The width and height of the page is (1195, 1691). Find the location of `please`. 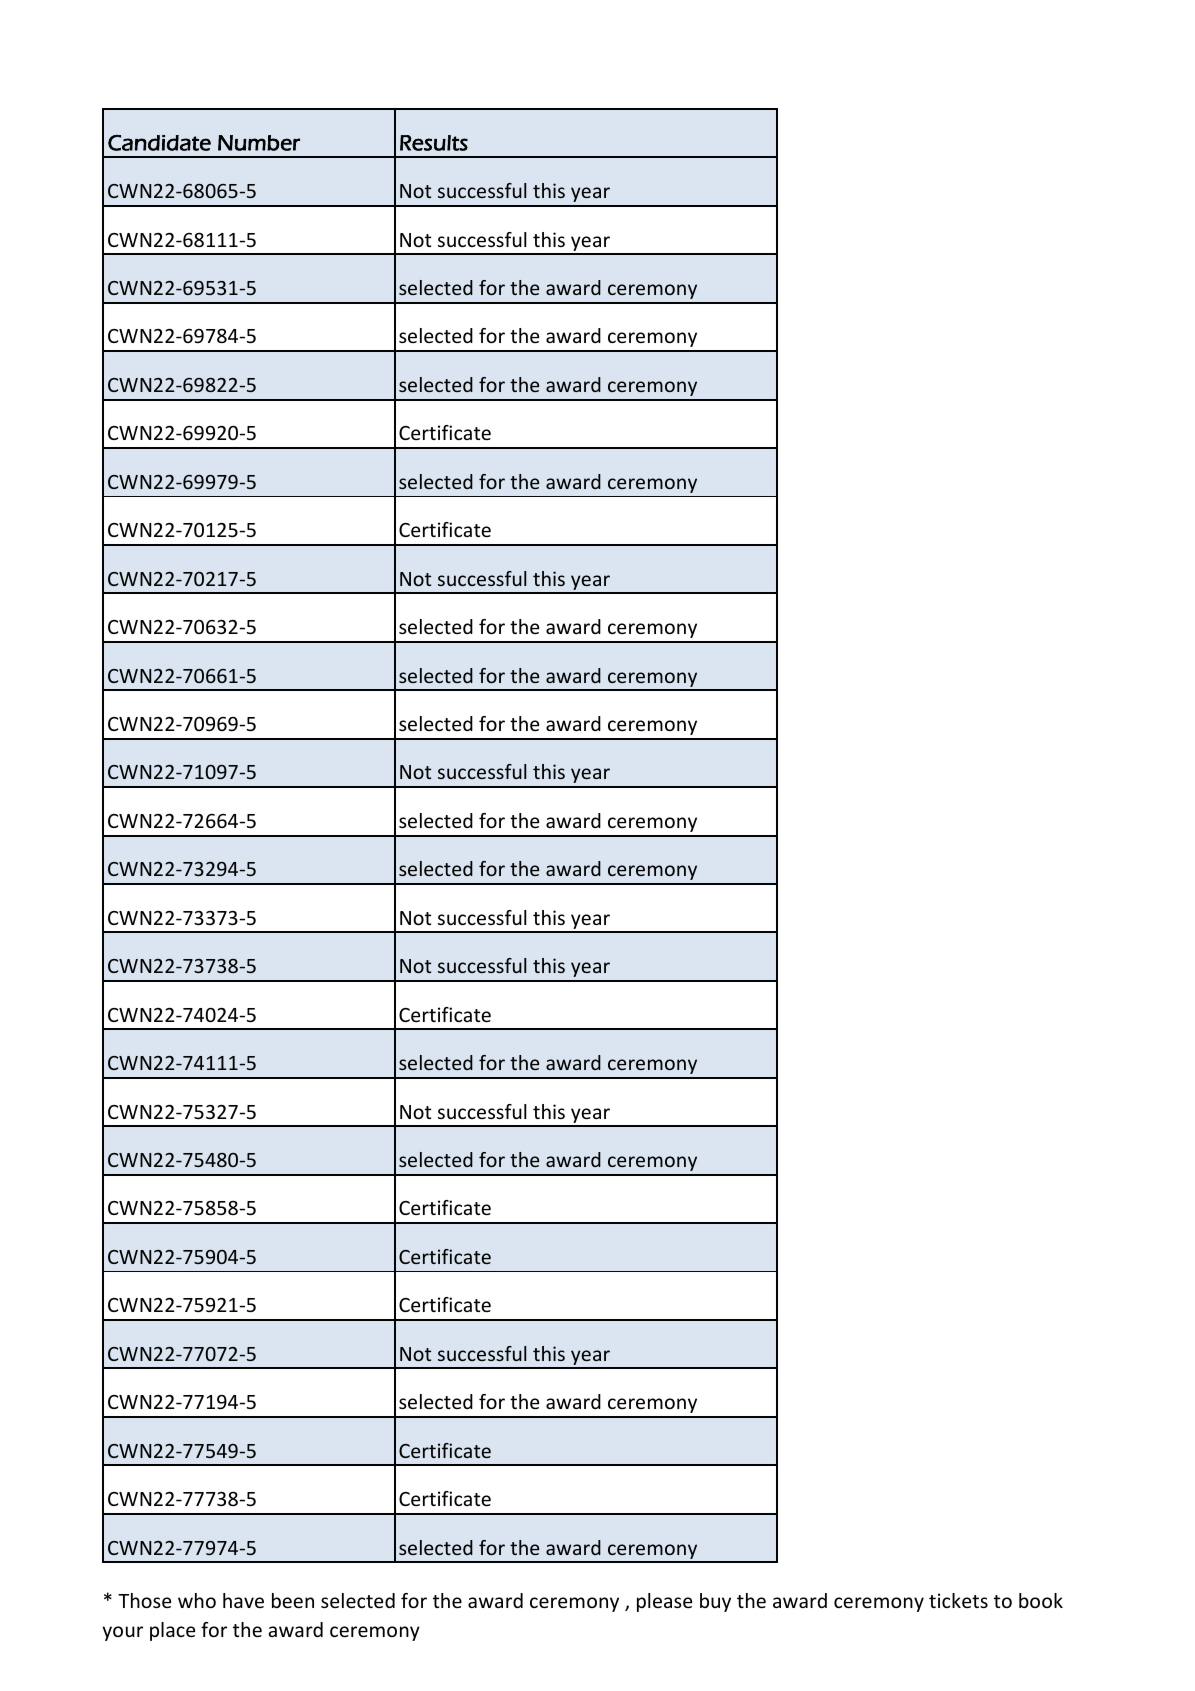

please is located at coordinates (664, 1602).
